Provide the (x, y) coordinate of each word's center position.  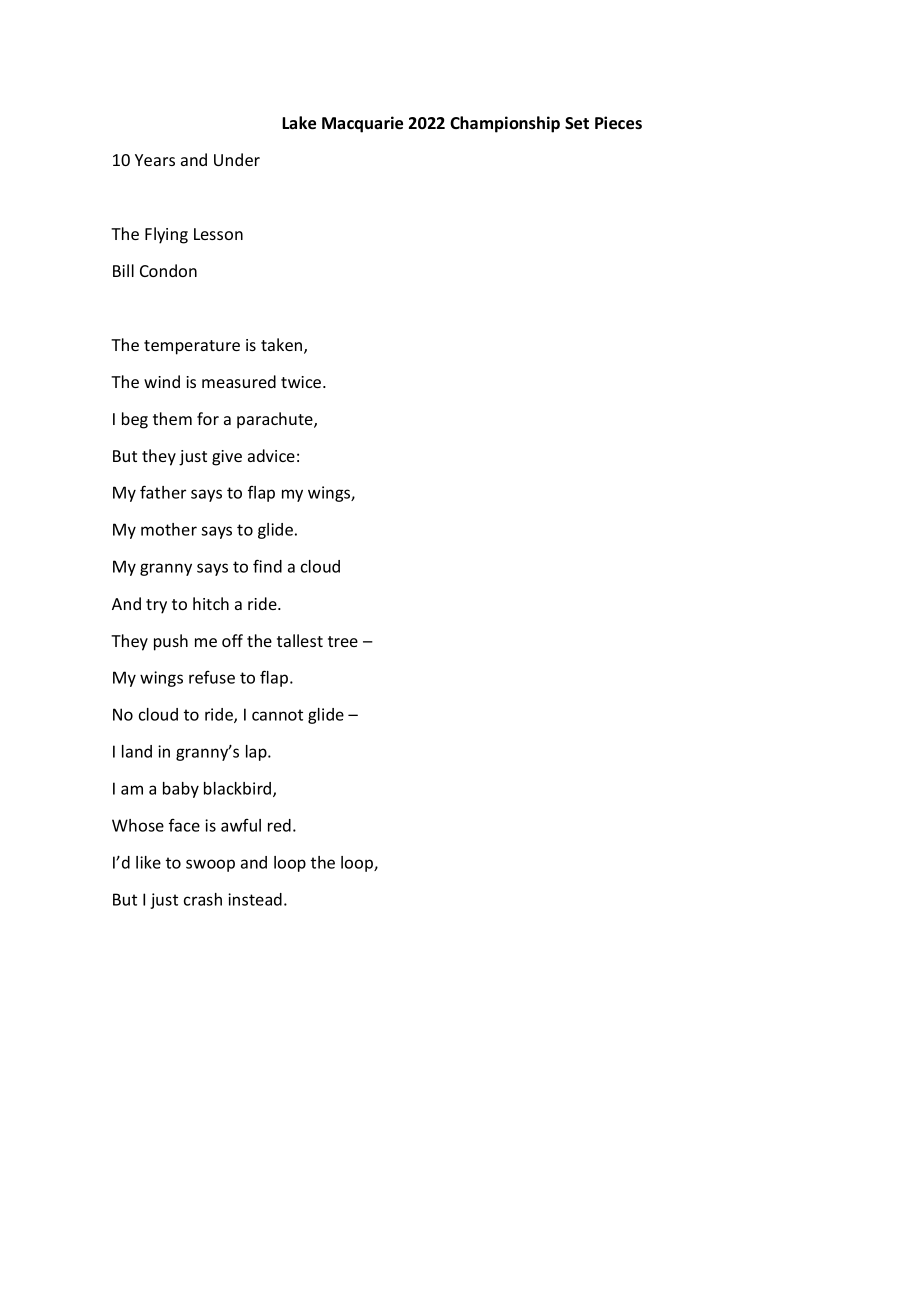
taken (281, 344)
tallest (300, 640)
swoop (210, 865)
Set (577, 123)
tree (343, 641)
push (171, 642)
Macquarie (362, 124)
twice (302, 382)
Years (155, 160)
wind (162, 381)
